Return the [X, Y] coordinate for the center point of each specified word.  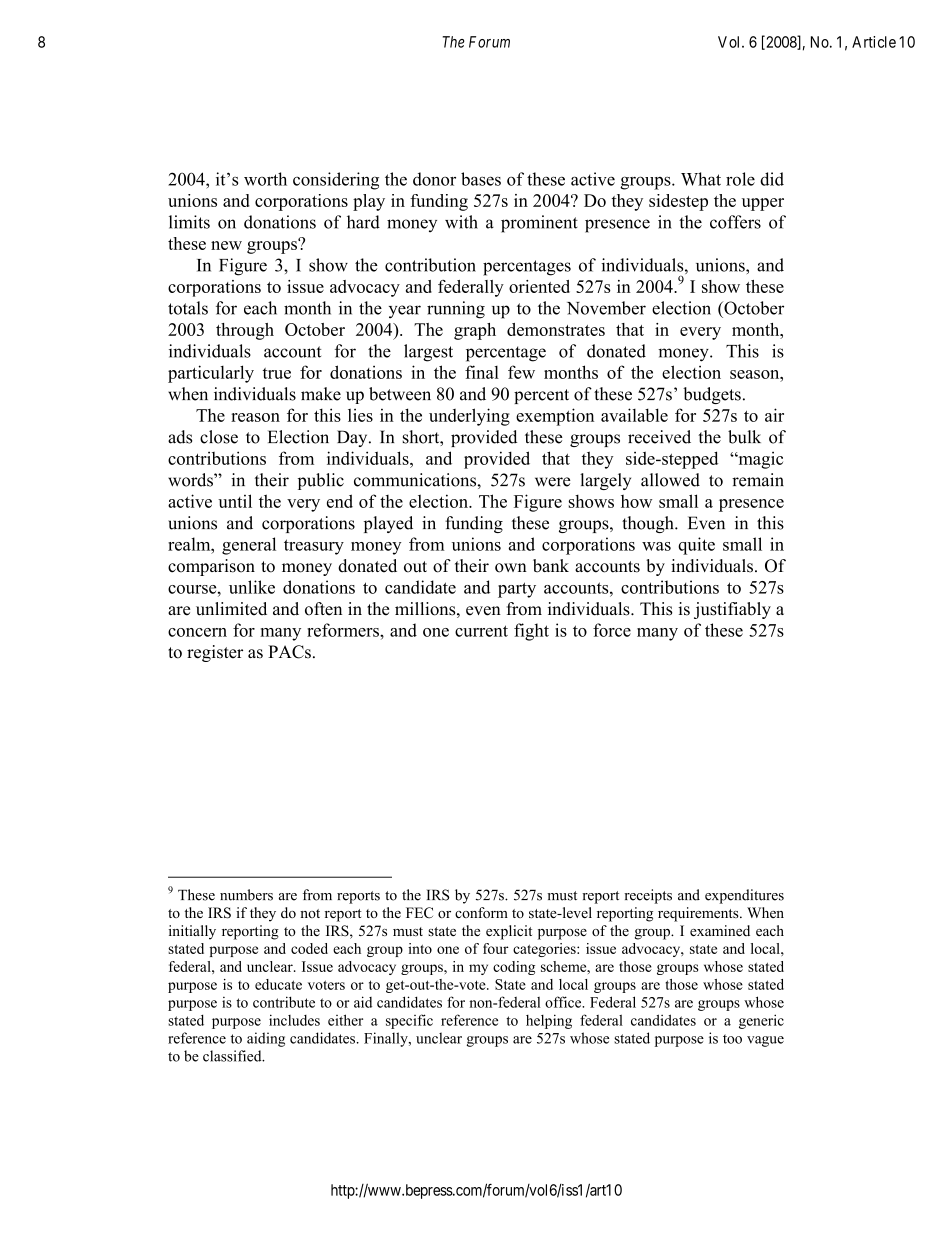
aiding [266, 1039]
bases [481, 179]
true [277, 373]
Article [874, 42]
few [521, 372]
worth [265, 179]
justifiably [732, 610]
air [774, 415]
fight [531, 632]
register [215, 653]
